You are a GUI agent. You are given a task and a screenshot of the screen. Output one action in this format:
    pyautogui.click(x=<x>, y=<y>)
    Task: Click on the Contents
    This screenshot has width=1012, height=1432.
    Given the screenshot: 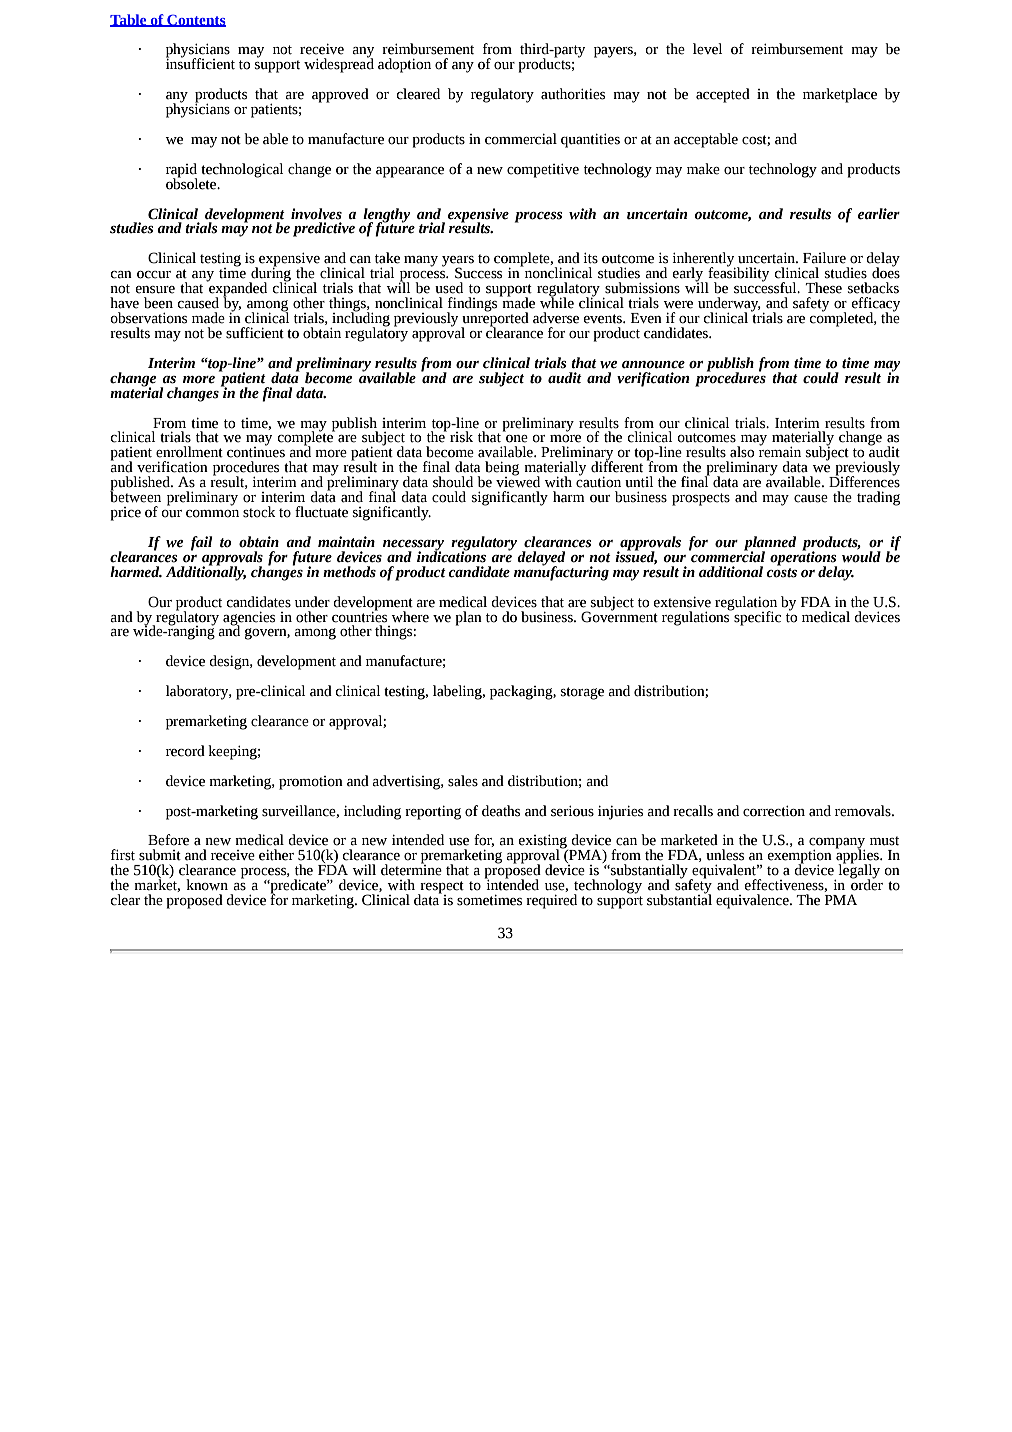 What is the action you would take?
    pyautogui.click(x=195, y=20)
